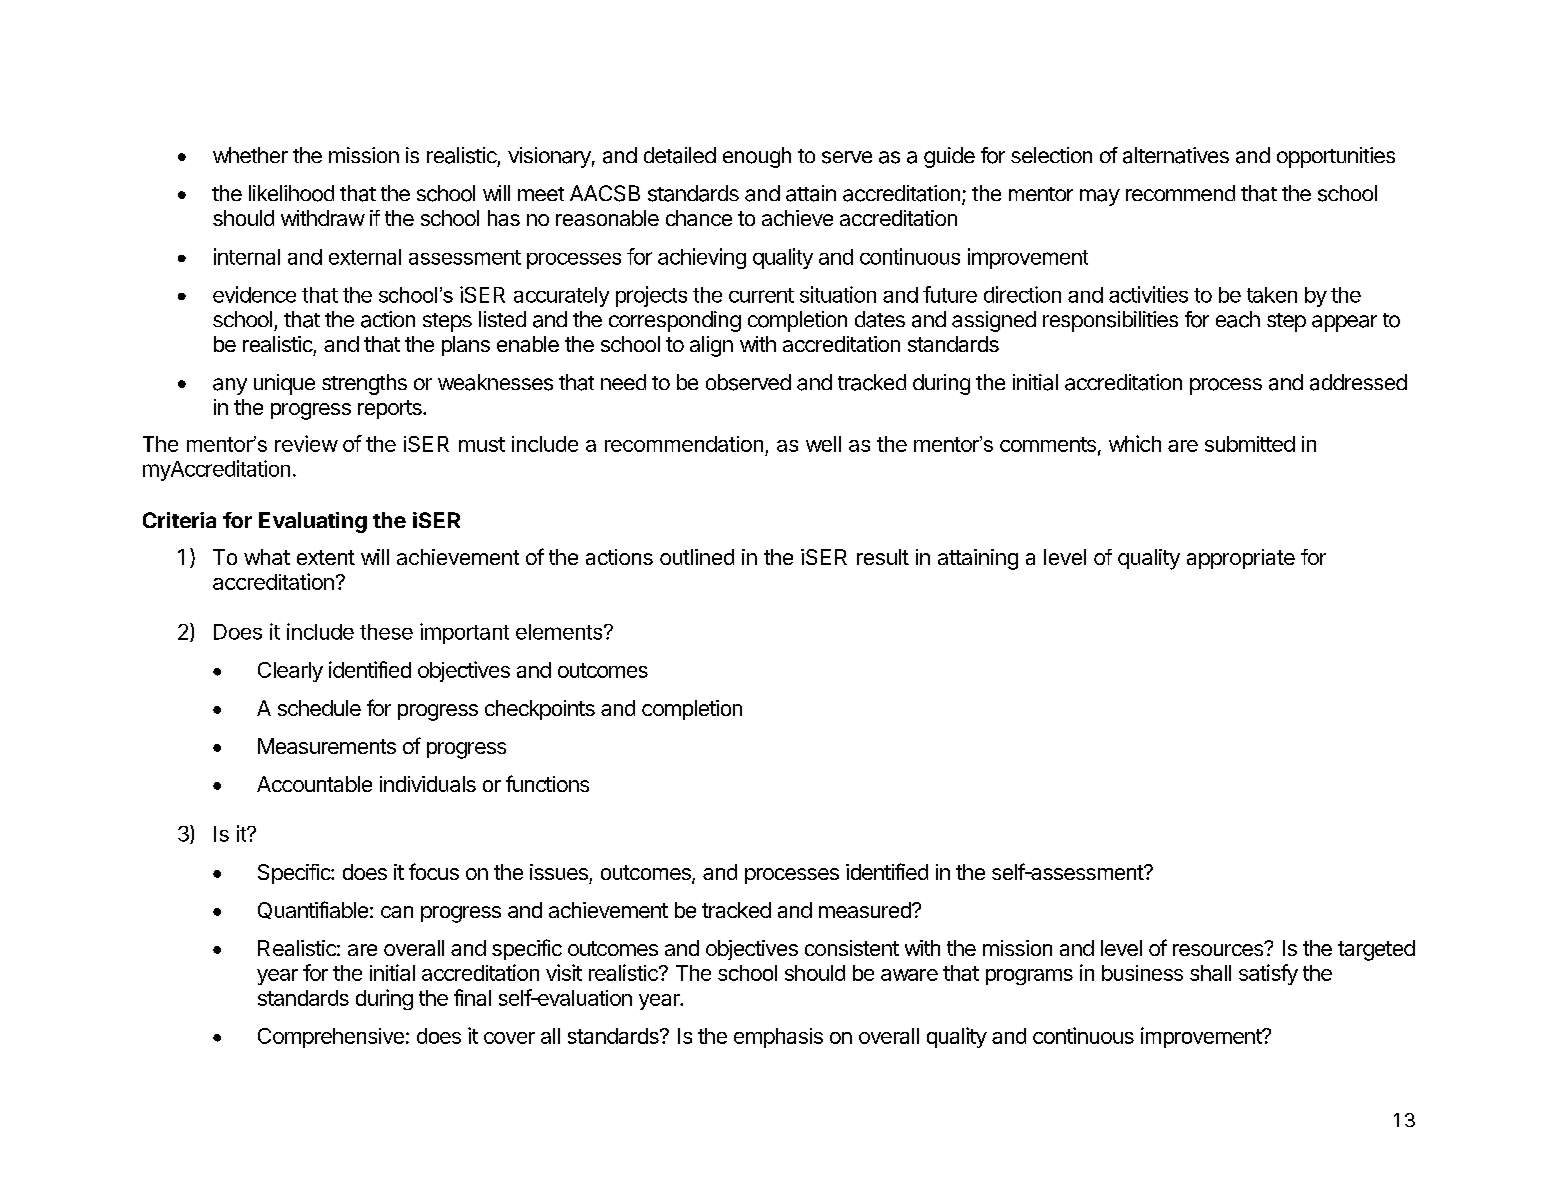 This screenshot has height=1202, width=1556. Describe the element at coordinates (291, 193) in the screenshot. I see `likelihood` at that location.
